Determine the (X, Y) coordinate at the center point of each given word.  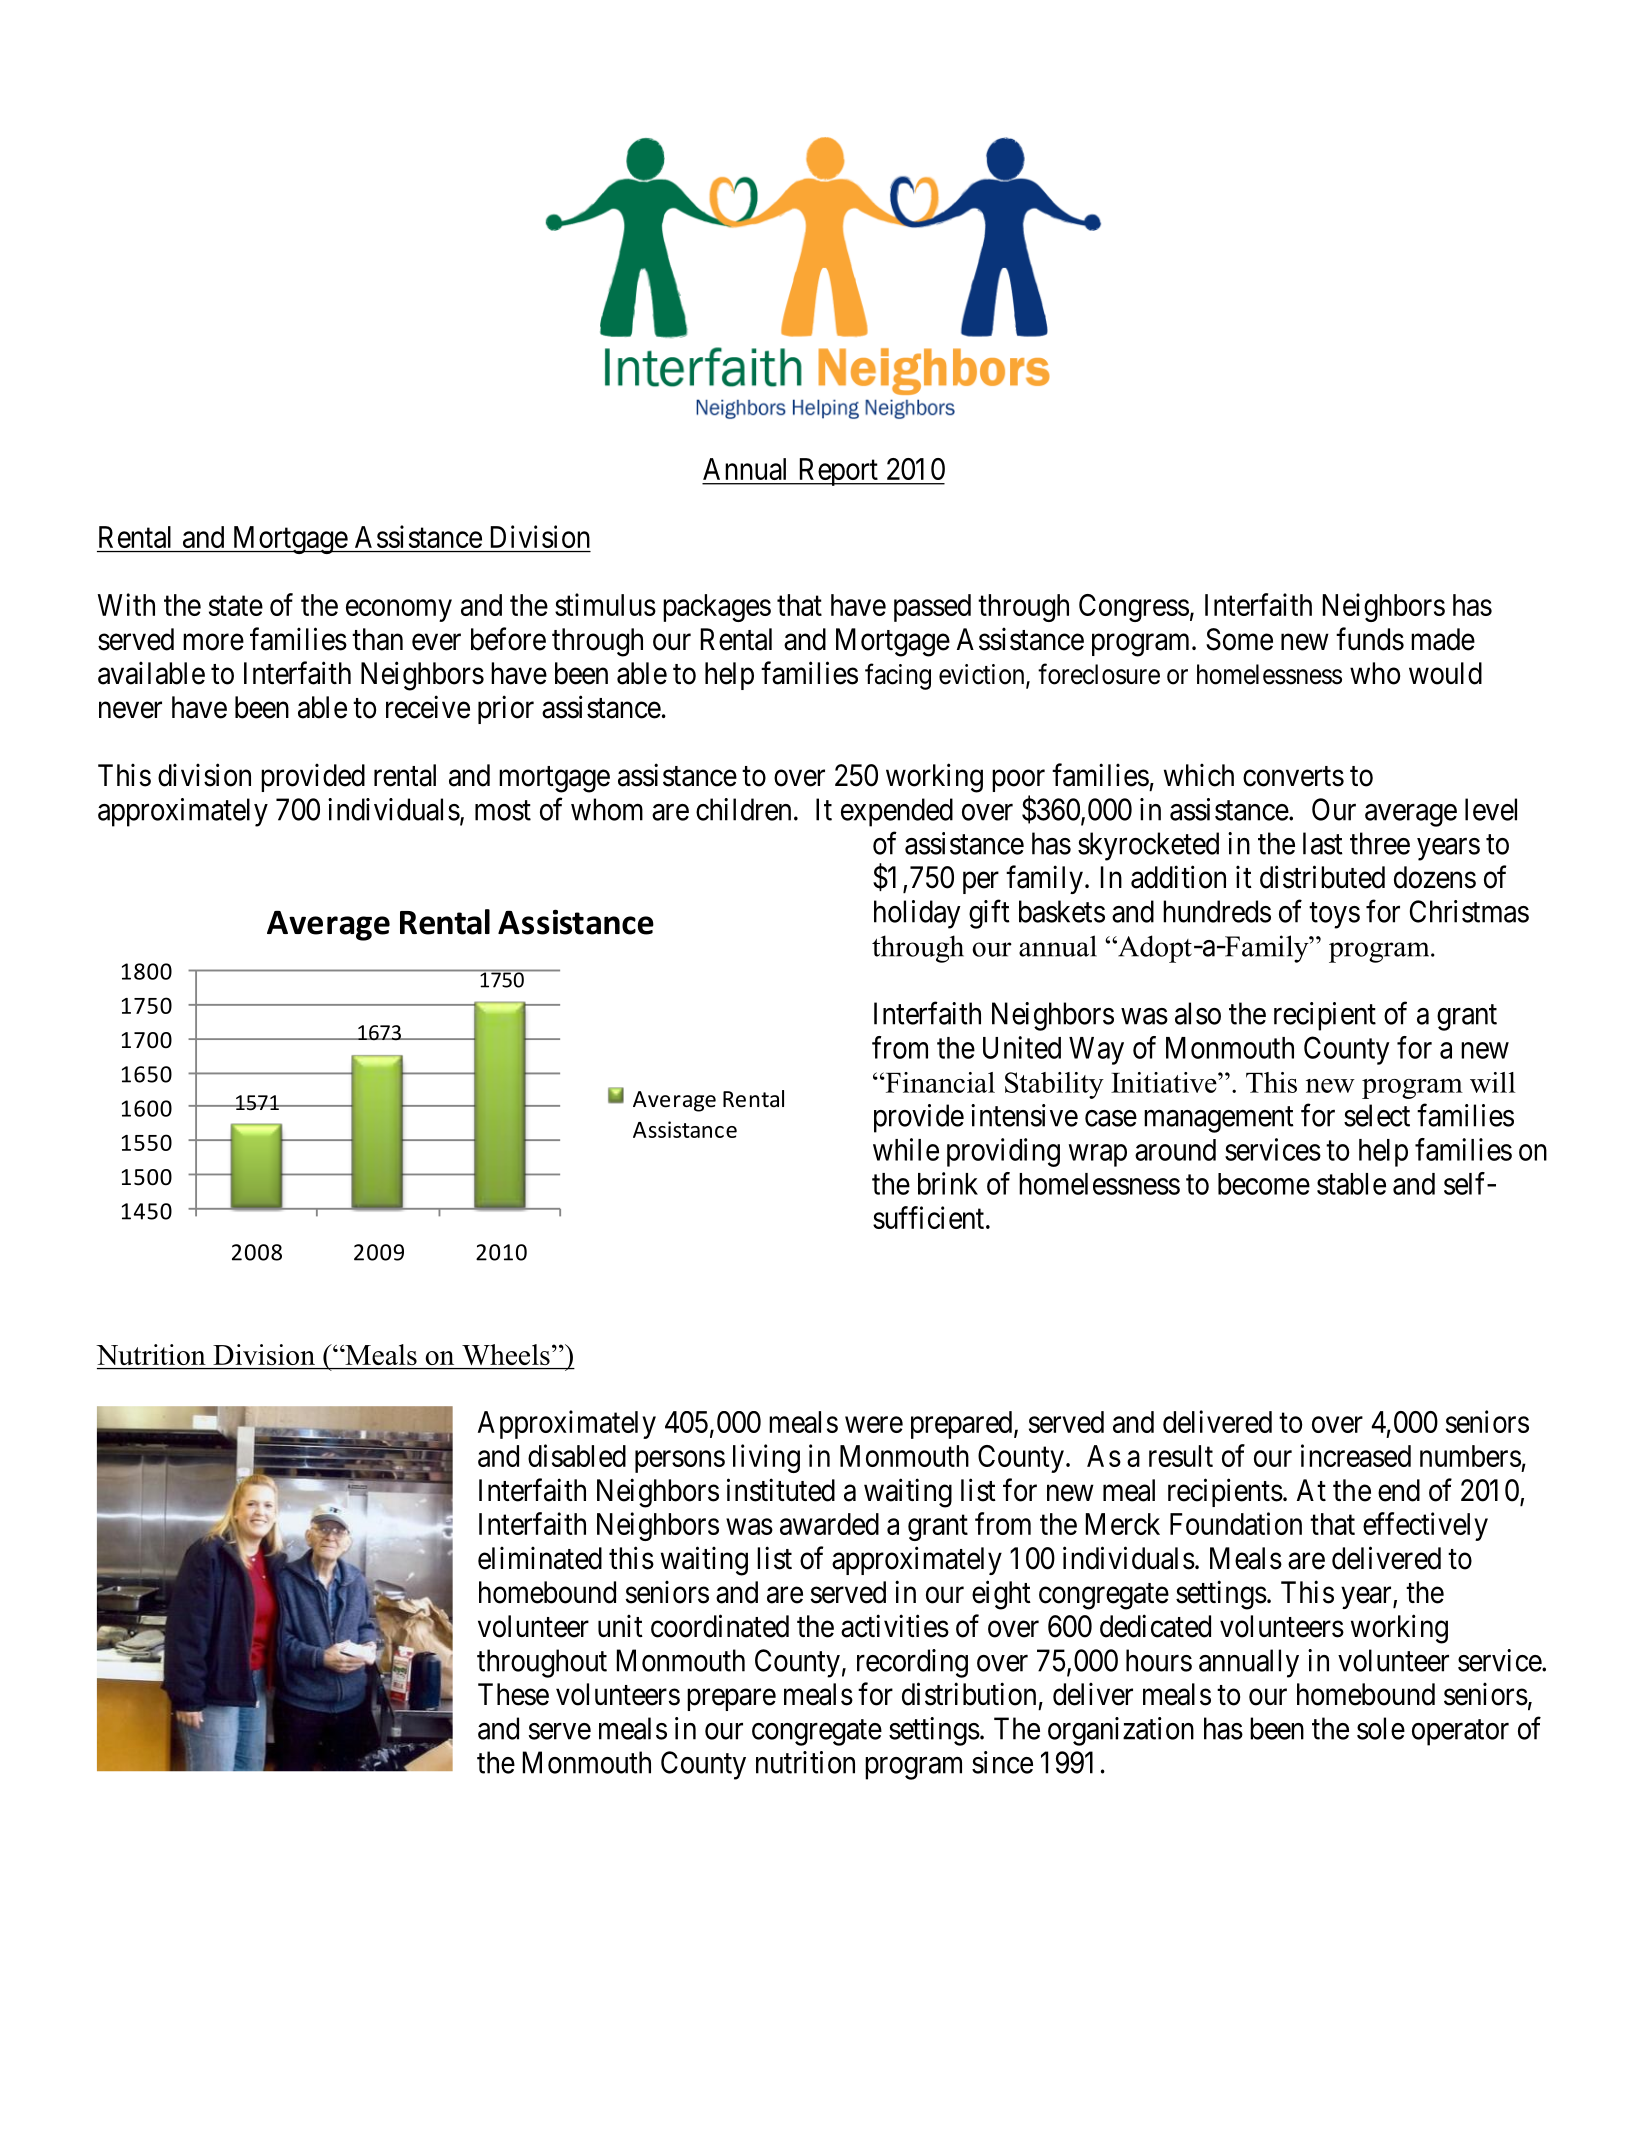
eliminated (540, 1558)
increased (1356, 1455)
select (1377, 1115)
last (1323, 843)
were (874, 1425)
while (906, 1149)
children (743, 809)
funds (1370, 639)
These (513, 1694)
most (503, 811)
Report (837, 472)
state (236, 606)
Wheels (506, 1354)
